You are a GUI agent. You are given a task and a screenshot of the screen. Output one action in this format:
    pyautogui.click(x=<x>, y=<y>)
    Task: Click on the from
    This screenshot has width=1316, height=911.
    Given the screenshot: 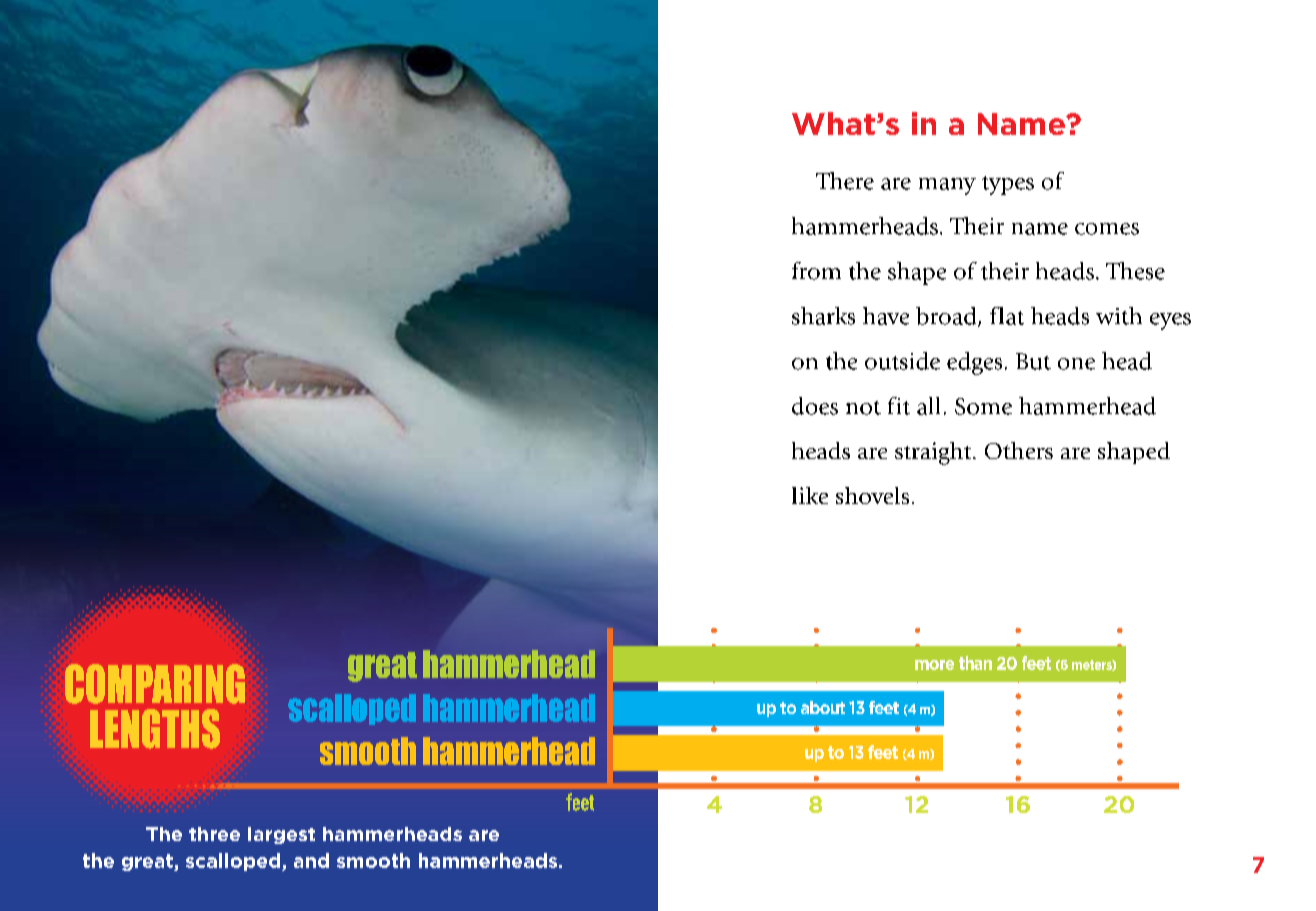 What is the action you would take?
    pyautogui.click(x=816, y=271)
